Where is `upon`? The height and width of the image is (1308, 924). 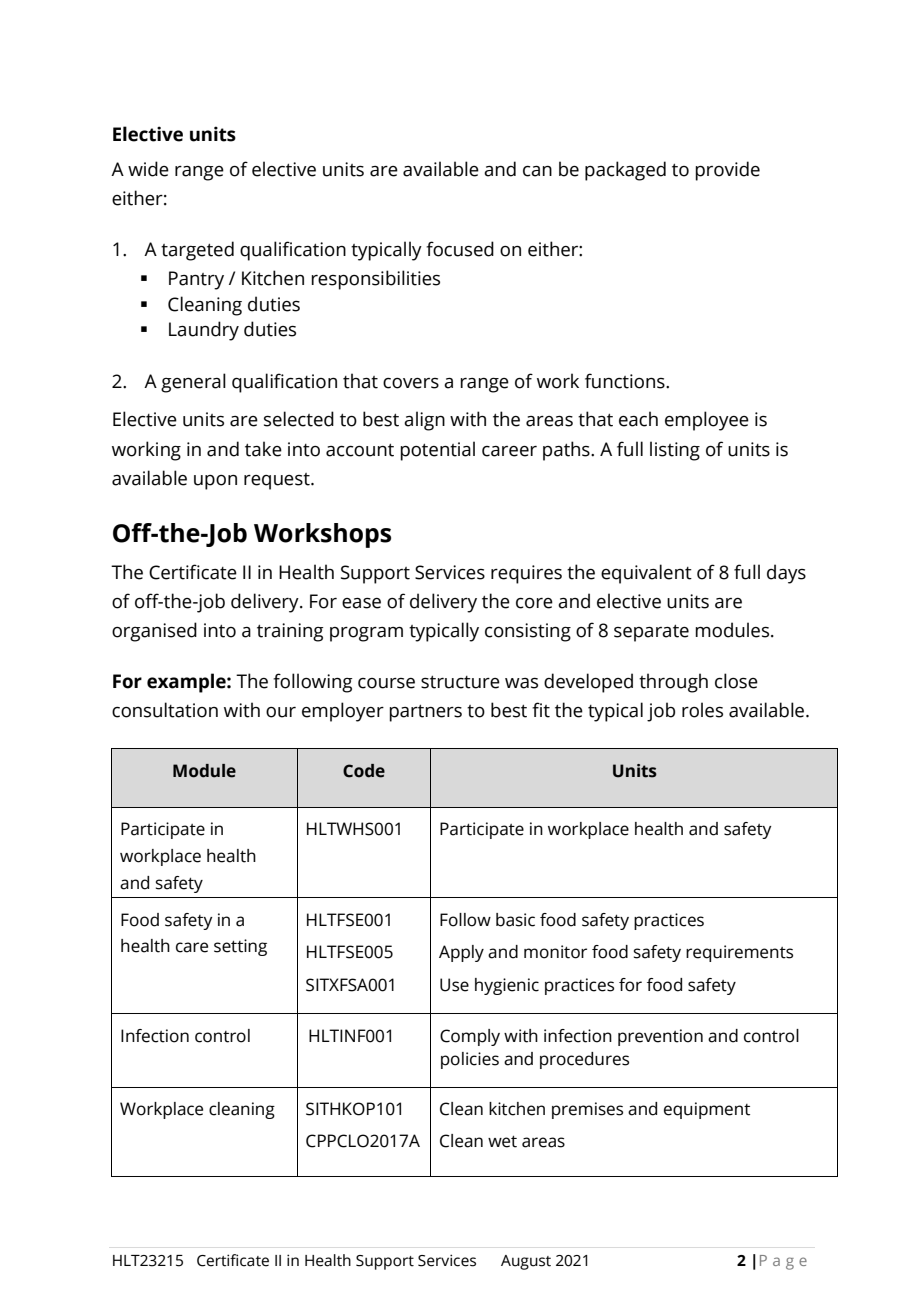 upon is located at coordinates (215, 482).
